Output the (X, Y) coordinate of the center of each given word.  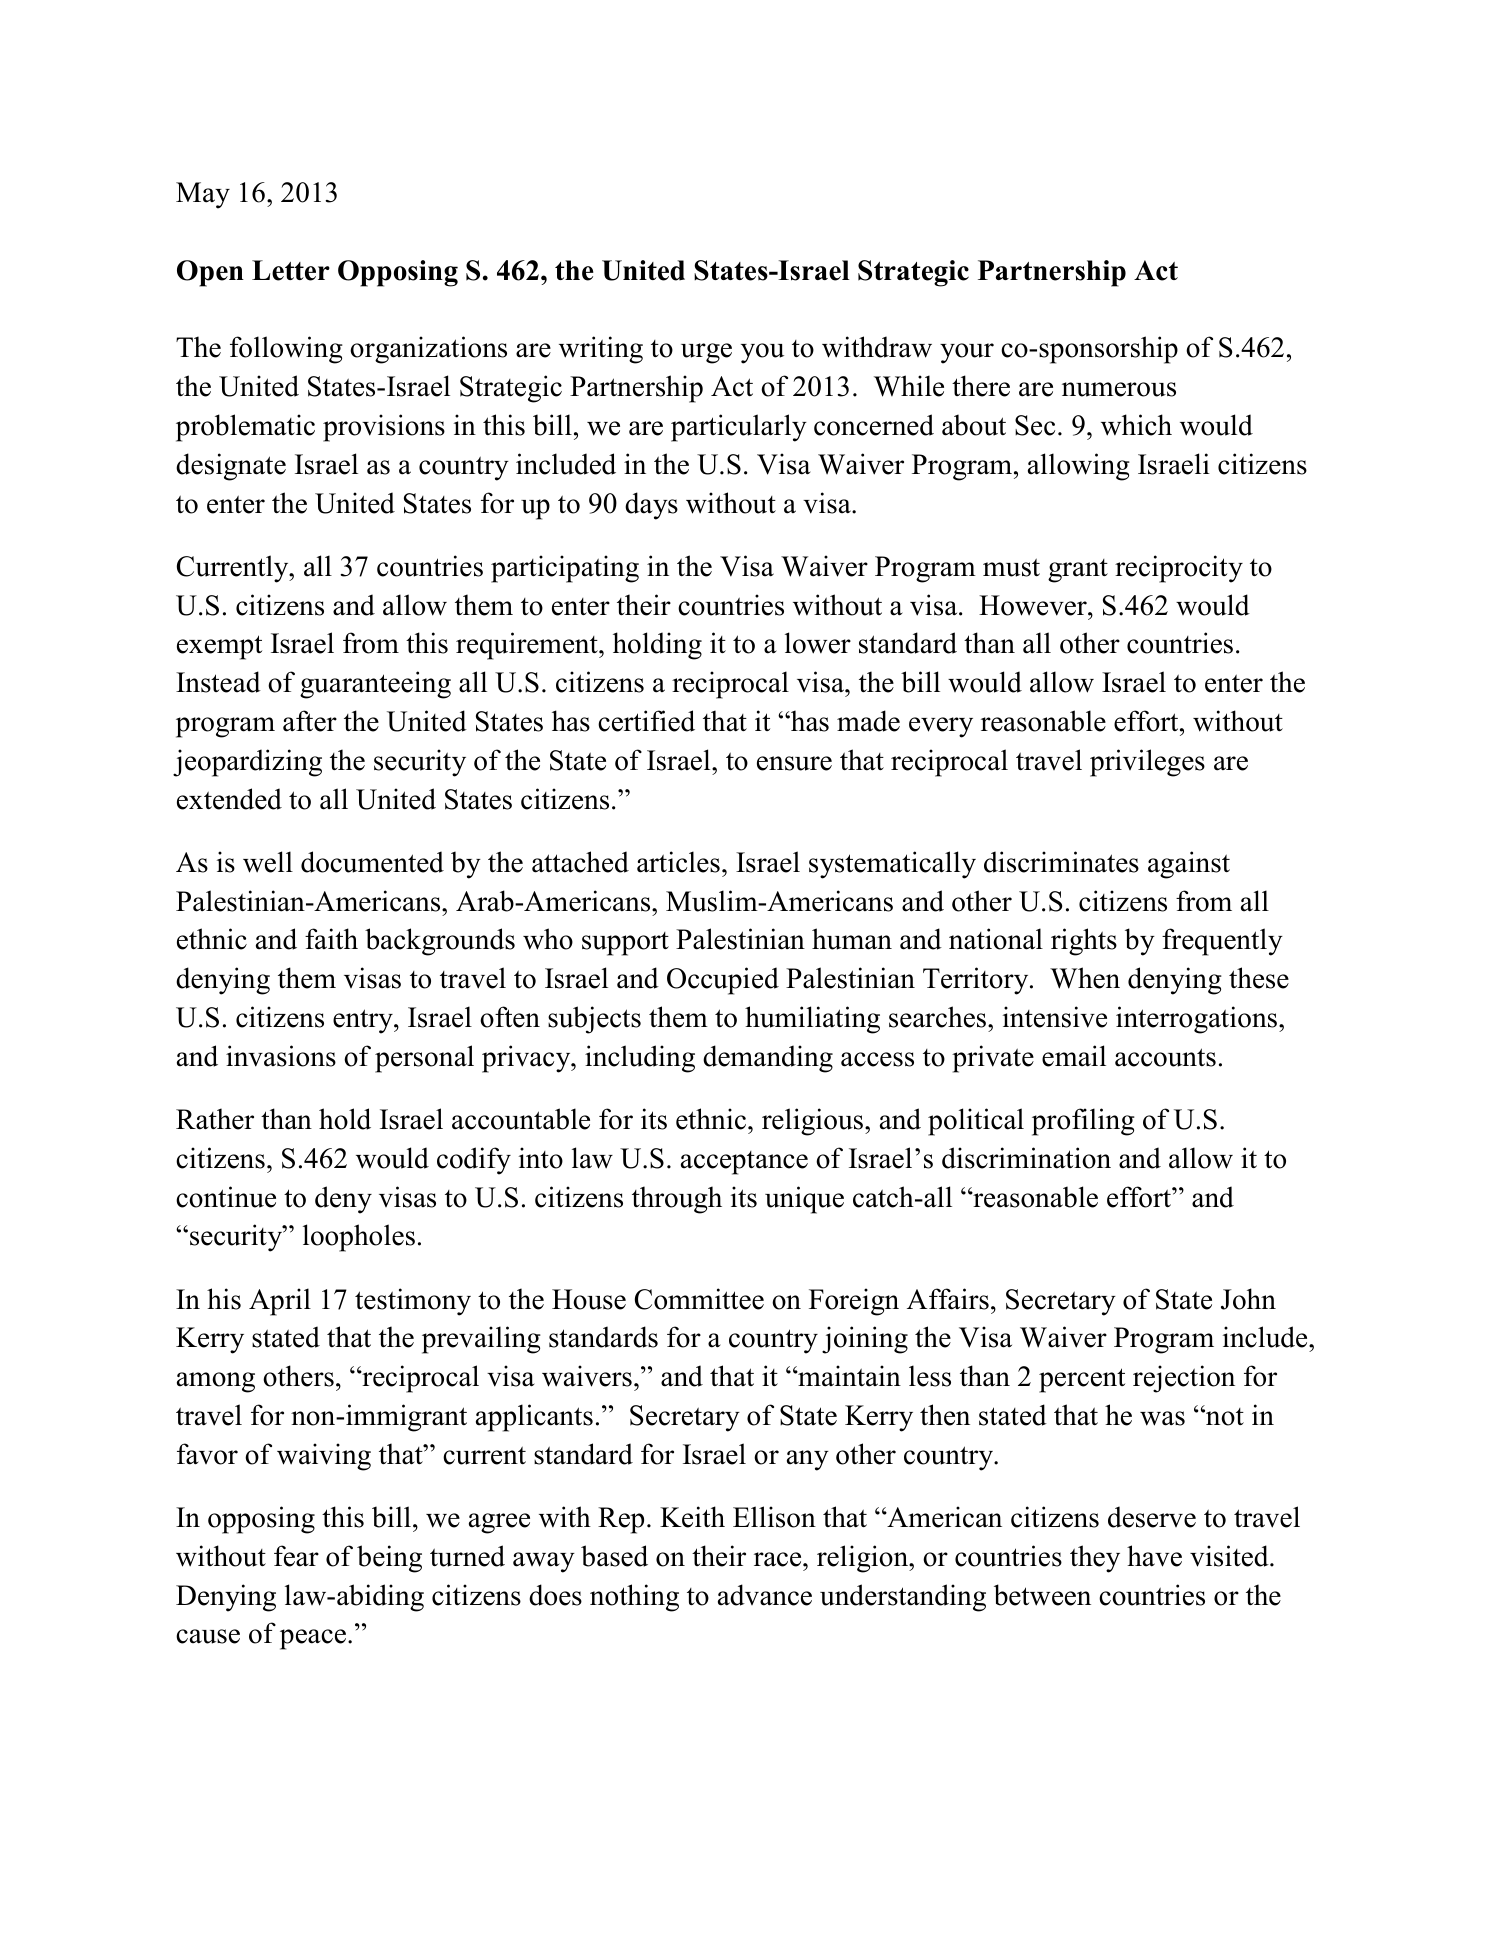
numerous (1119, 389)
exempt (219, 647)
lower (818, 643)
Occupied (723, 981)
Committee (699, 1299)
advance (765, 1595)
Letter (291, 270)
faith (331, 939)
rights (1084, 942)
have (1154, 1556)
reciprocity (1179, 569)
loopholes (359, 1238)
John (1248, 1299)
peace (313, 1639)
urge (706, 353)
